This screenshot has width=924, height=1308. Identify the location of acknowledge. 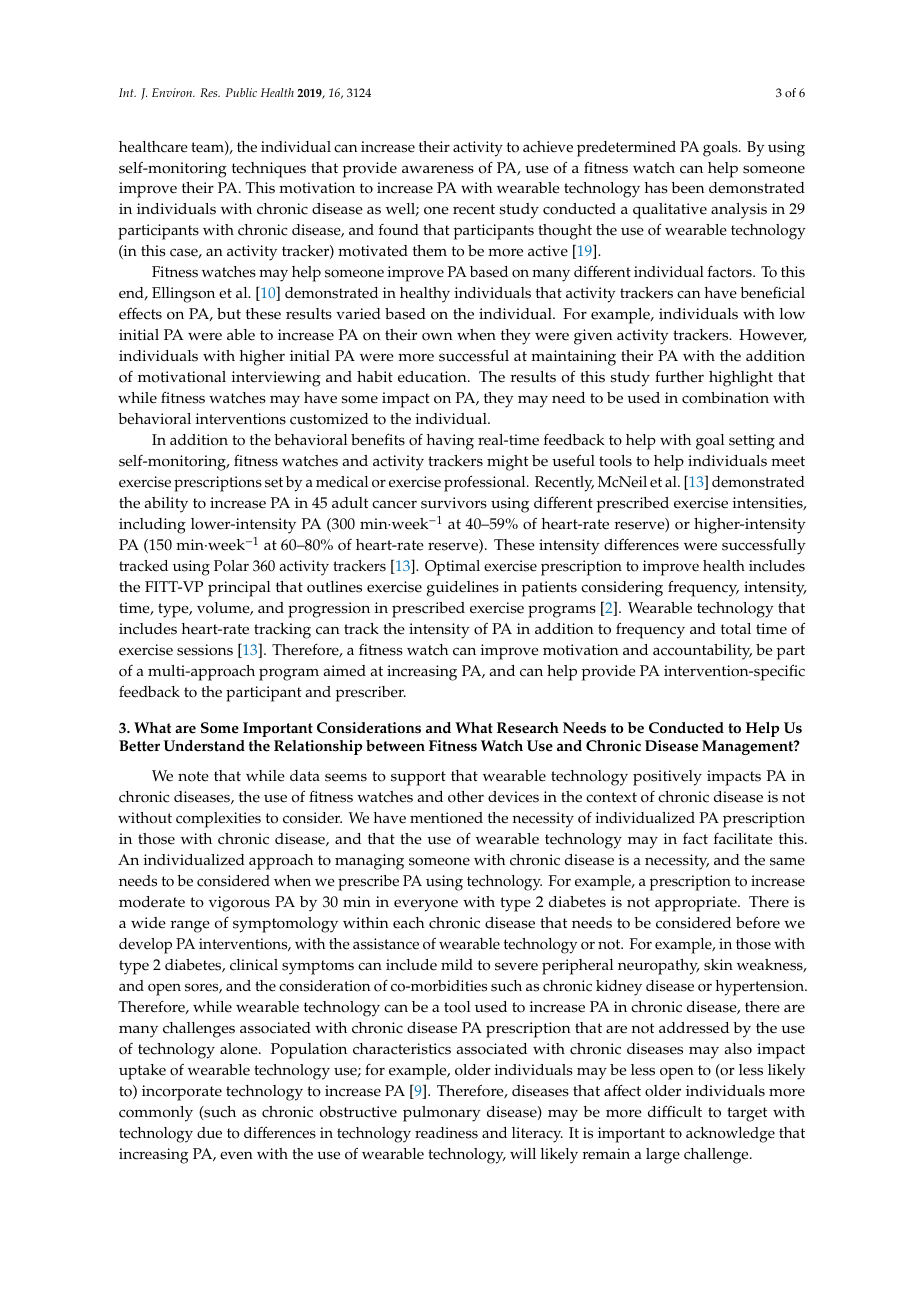
(730, 1135).
